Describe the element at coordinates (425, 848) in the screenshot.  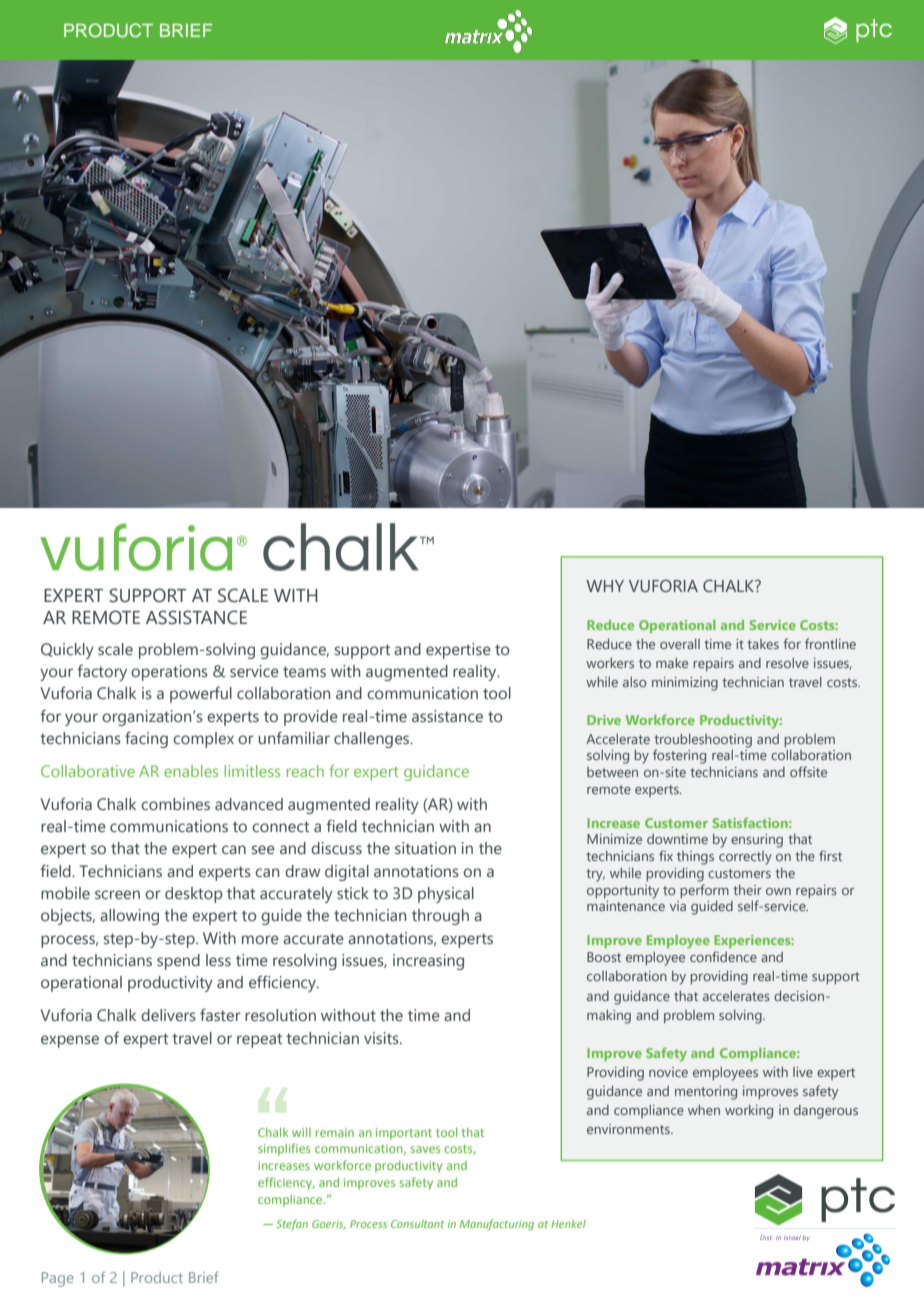
I see `situation` at that location.
